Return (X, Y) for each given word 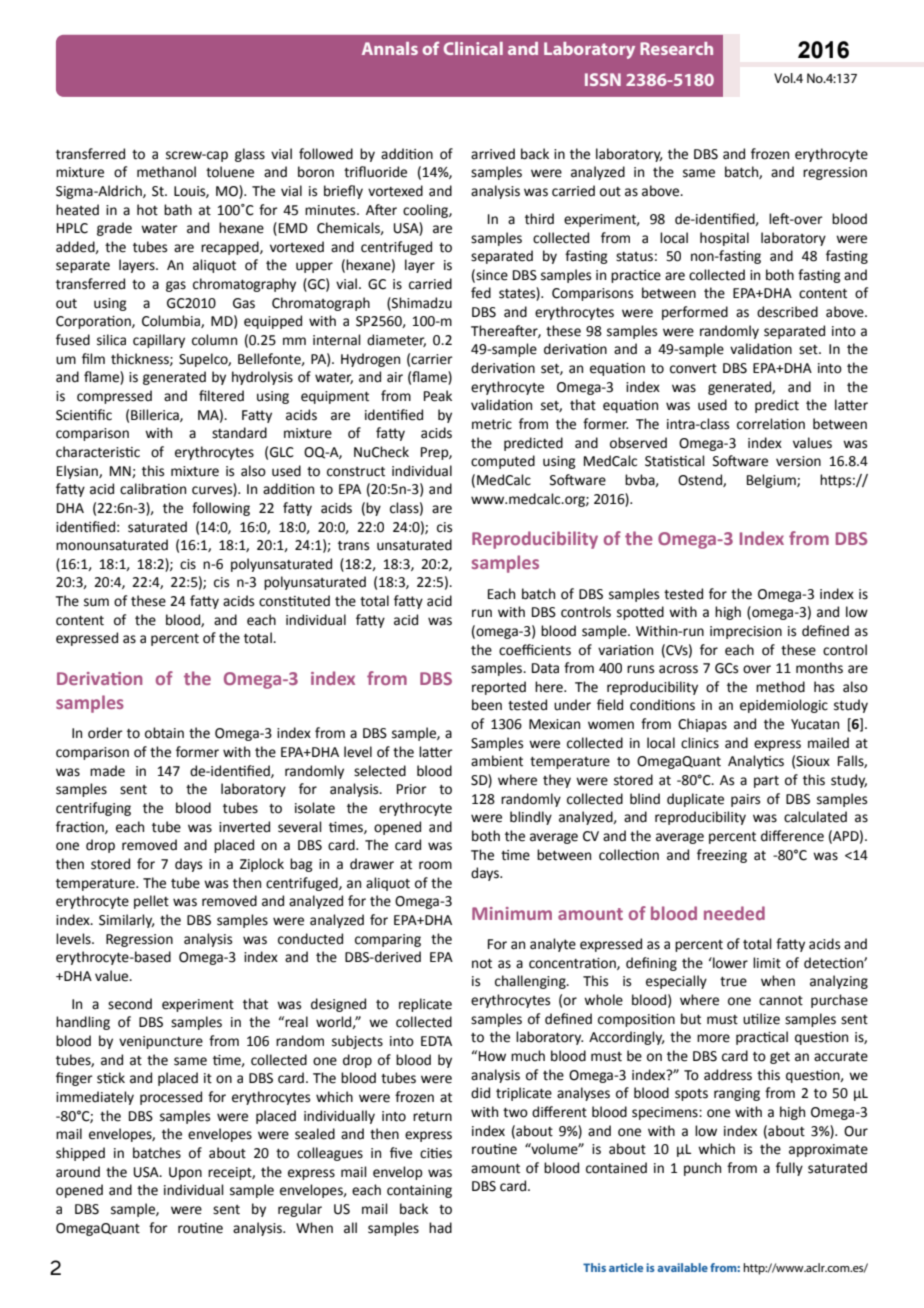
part (766, 782)
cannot (781, 1001)
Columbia (172, 321)
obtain (164, 733)
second (130, 1004)
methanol (166, 172)
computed (503, 462)
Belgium (772, 481)
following (221, 509)
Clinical (473, 48)
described (787, 312)
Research (676, 48)
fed (481, 293)
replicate (425, 1005)
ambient (497, 761)
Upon (185, 1173)
